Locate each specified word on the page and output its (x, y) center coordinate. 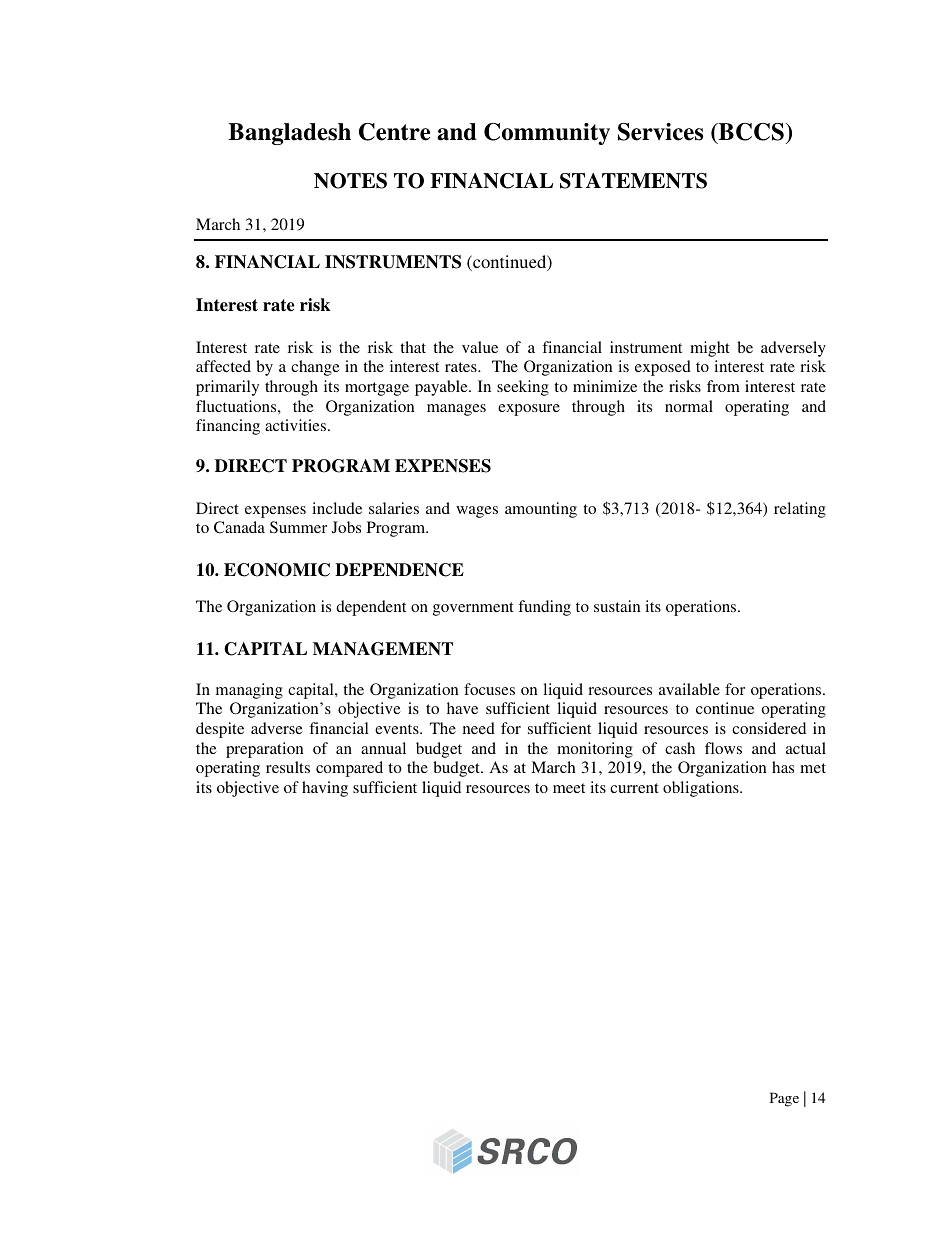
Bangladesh (289, 134)
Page (784, 1099)
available (689, 689)
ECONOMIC (277, 570)
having (325, 789)
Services (660, 132)
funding (544, 608)
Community (547, 134)
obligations (702, 789)
